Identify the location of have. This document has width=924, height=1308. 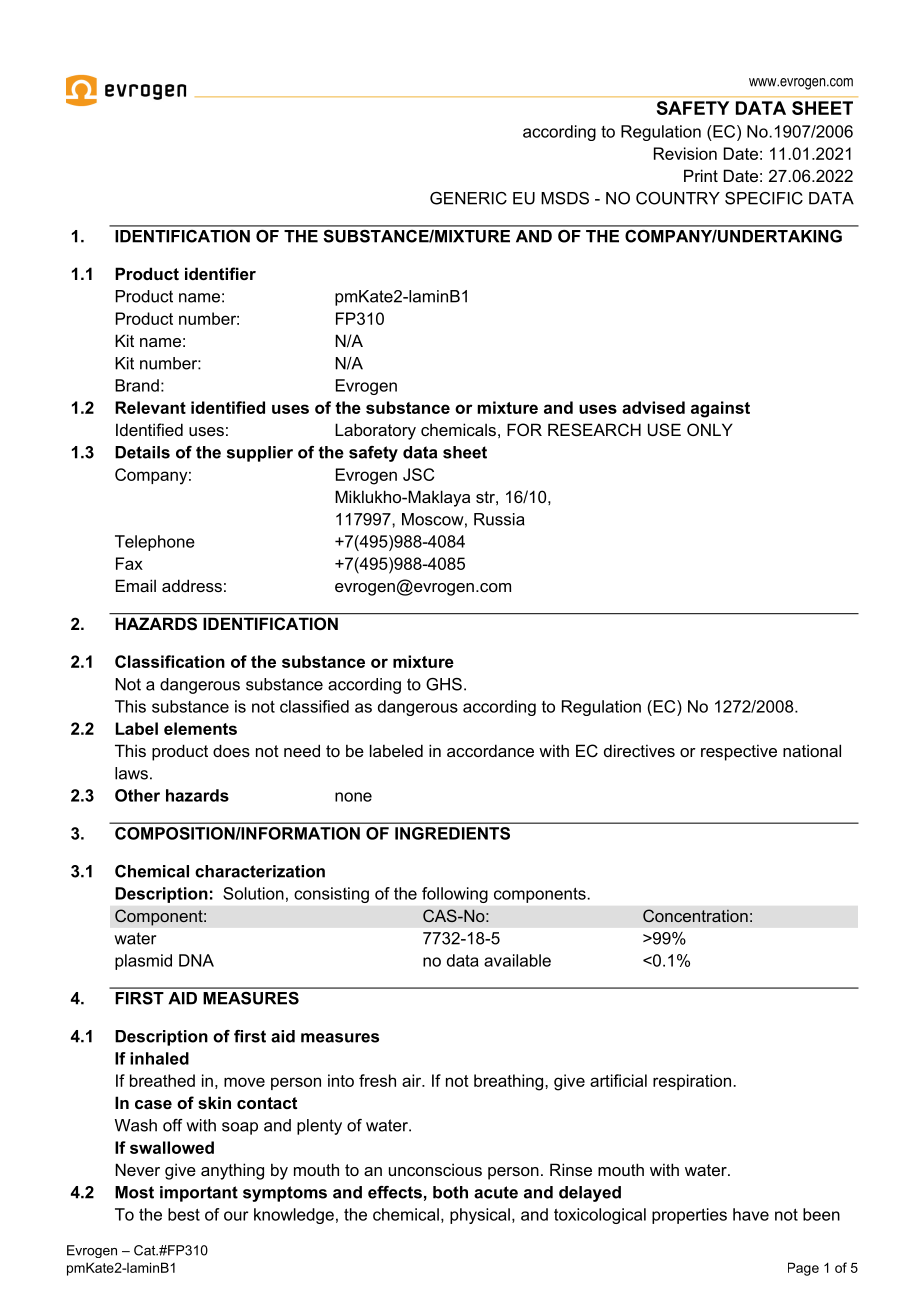
(751, 1214).
